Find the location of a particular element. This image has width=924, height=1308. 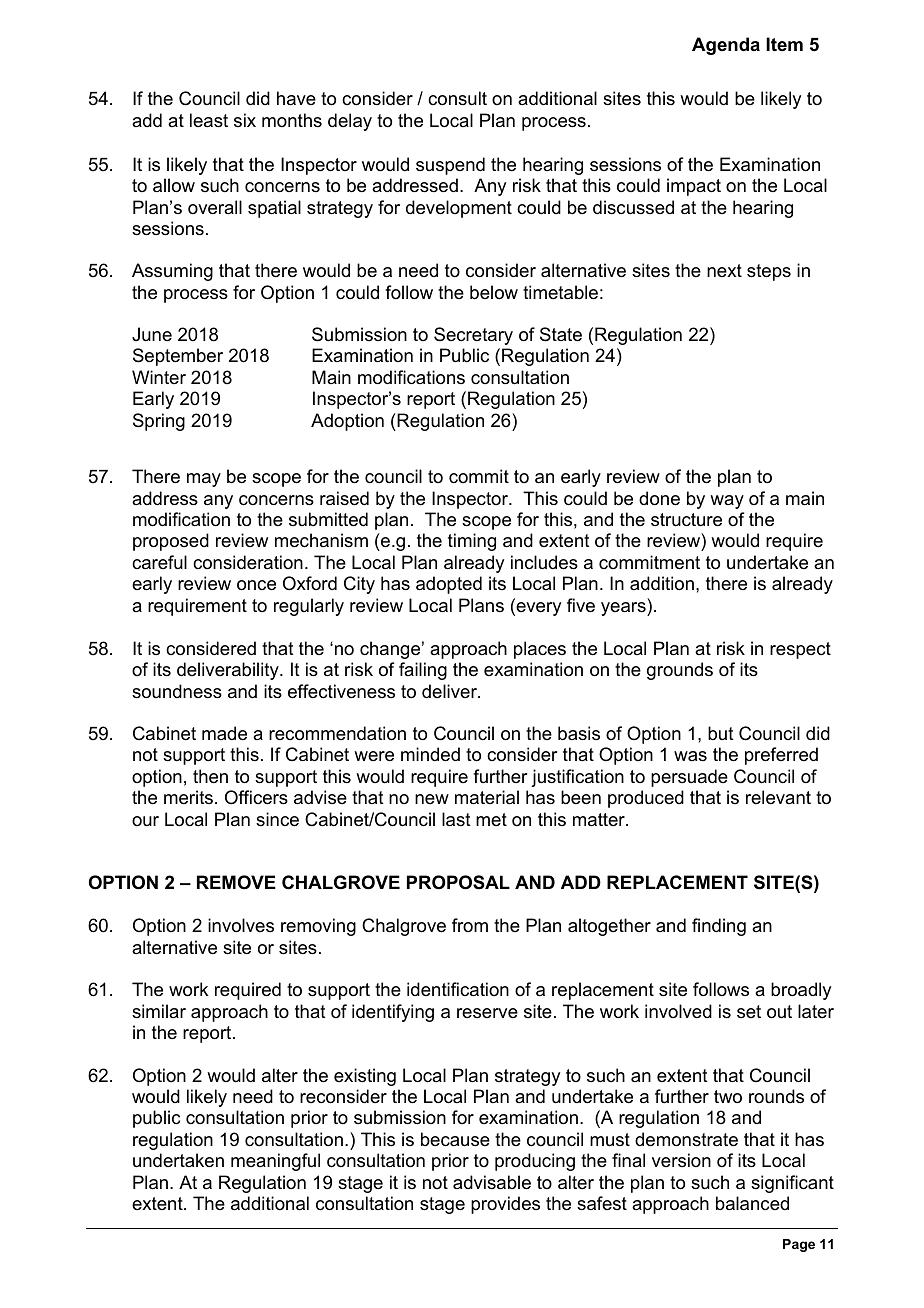

least is located at coordinates (209, 120).
